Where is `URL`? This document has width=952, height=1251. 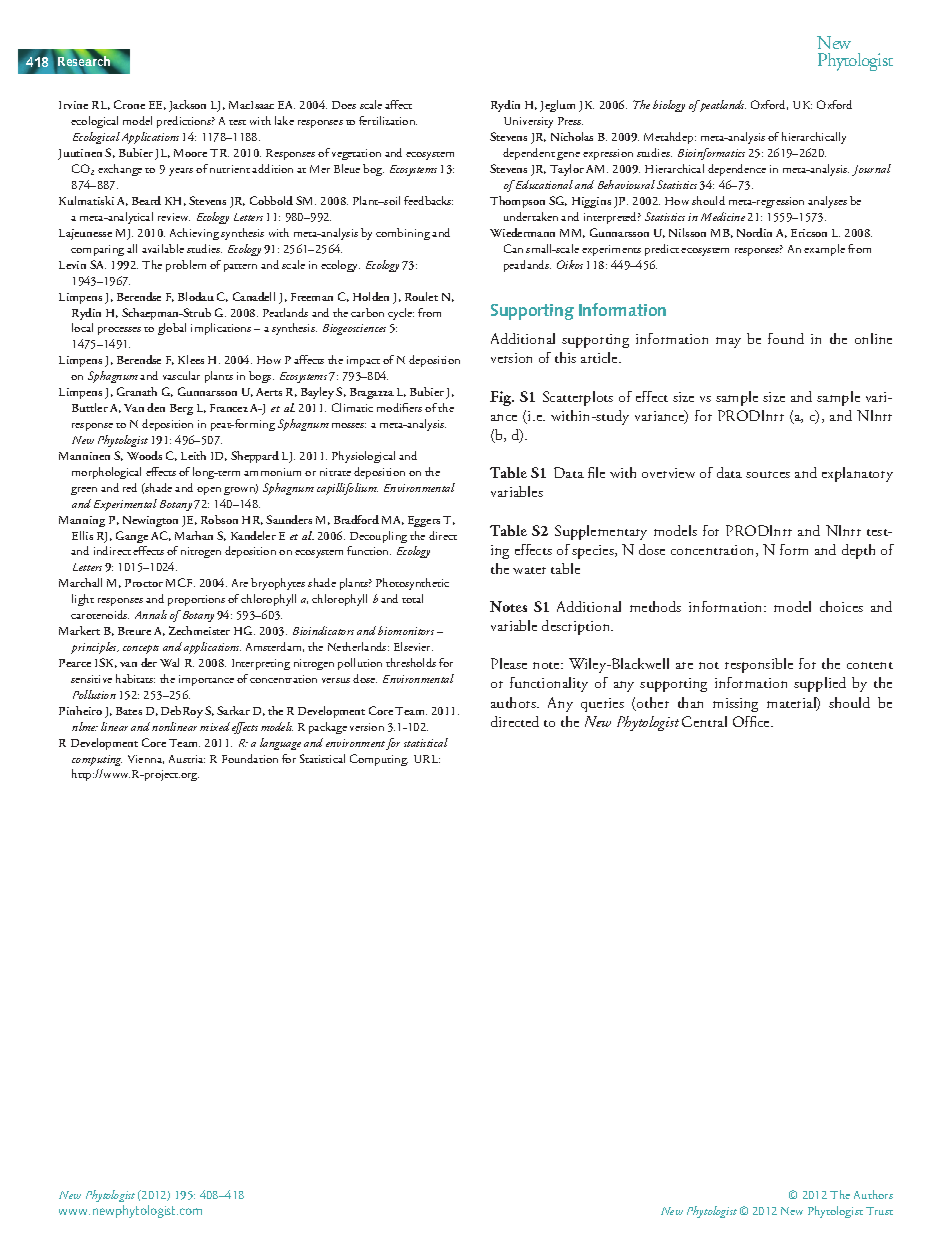 URL is located at coordinates (427, 759).
